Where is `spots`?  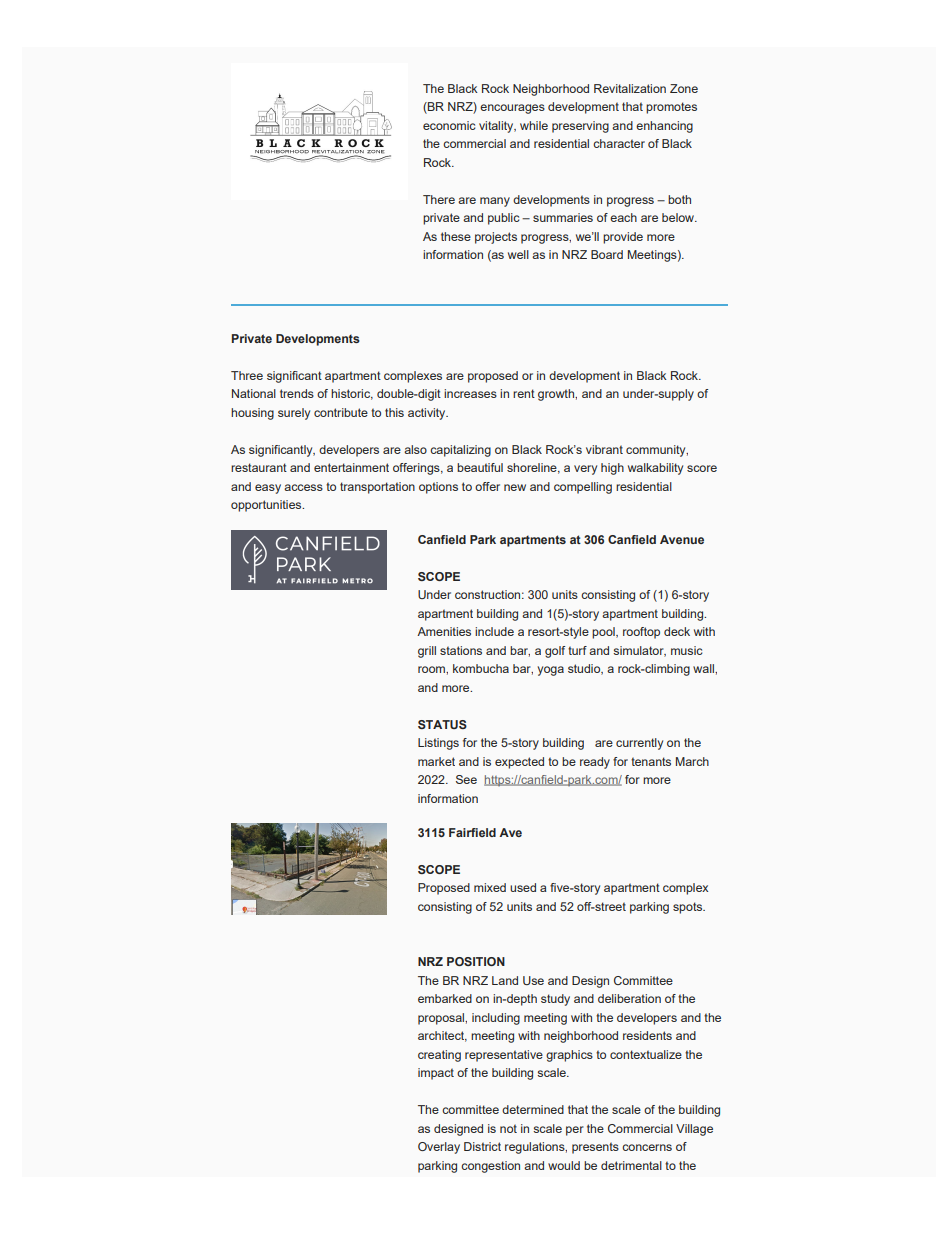 spots is located at coordinates (689, 908).
